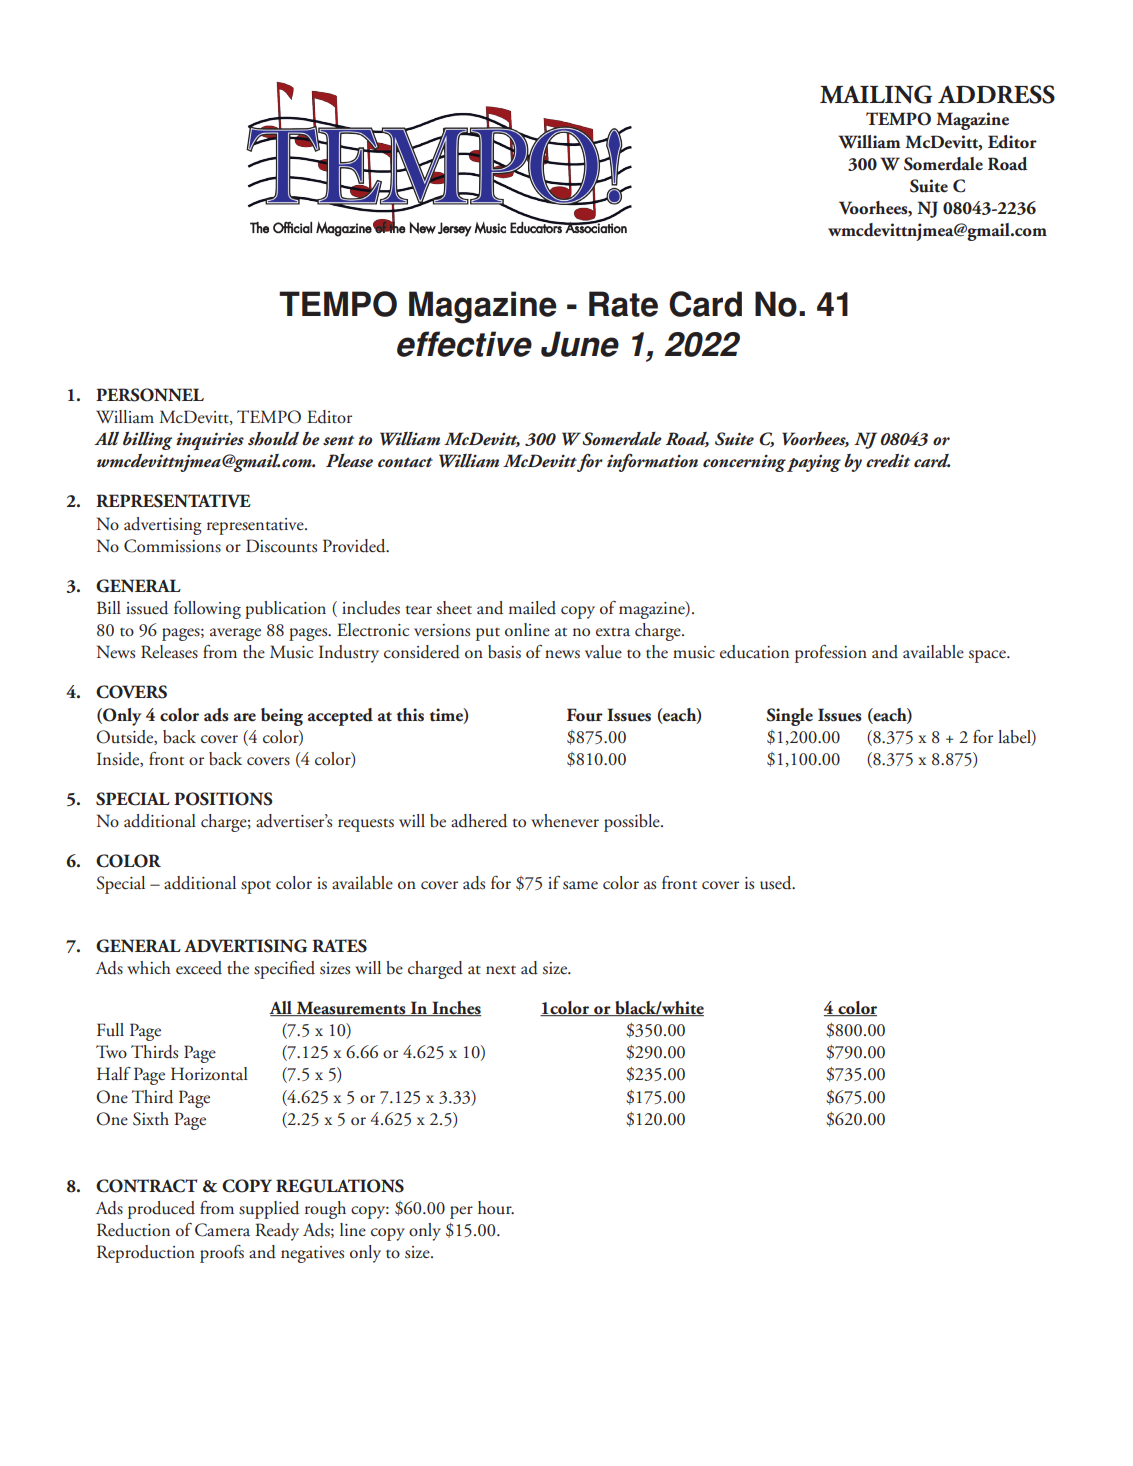 The image size is (1133, 1466). What do you see at coordinates (501, 970) in the page?
I see `next` at bounding box center [501, 970].
